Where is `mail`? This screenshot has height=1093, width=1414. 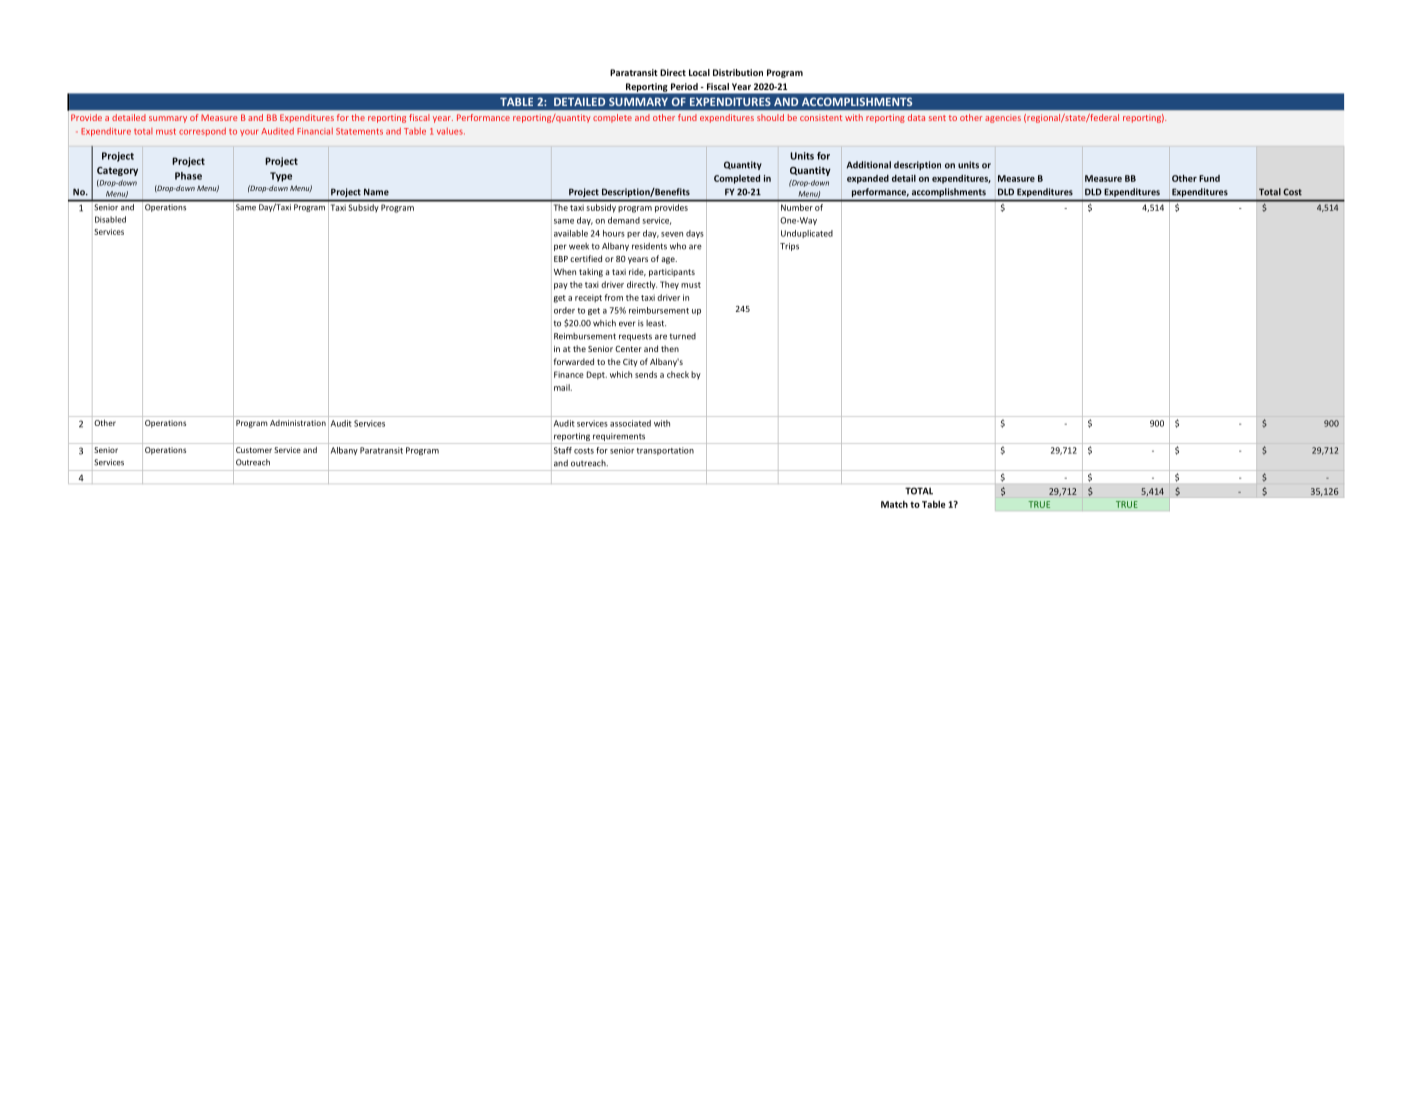
mail is located at coordinates (563, 387).
